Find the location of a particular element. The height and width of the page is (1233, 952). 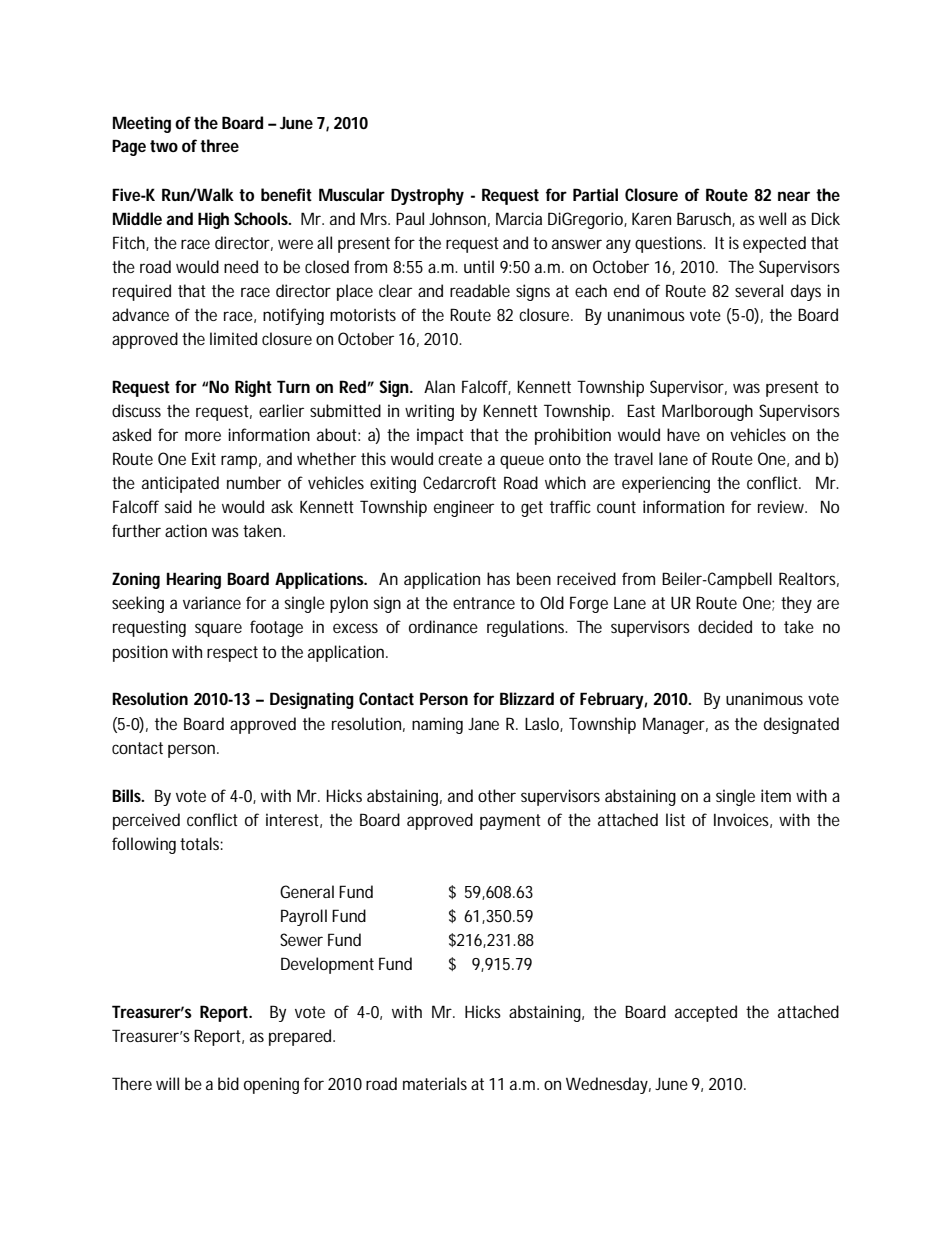

Jane is located at coordinates (483, 724).
